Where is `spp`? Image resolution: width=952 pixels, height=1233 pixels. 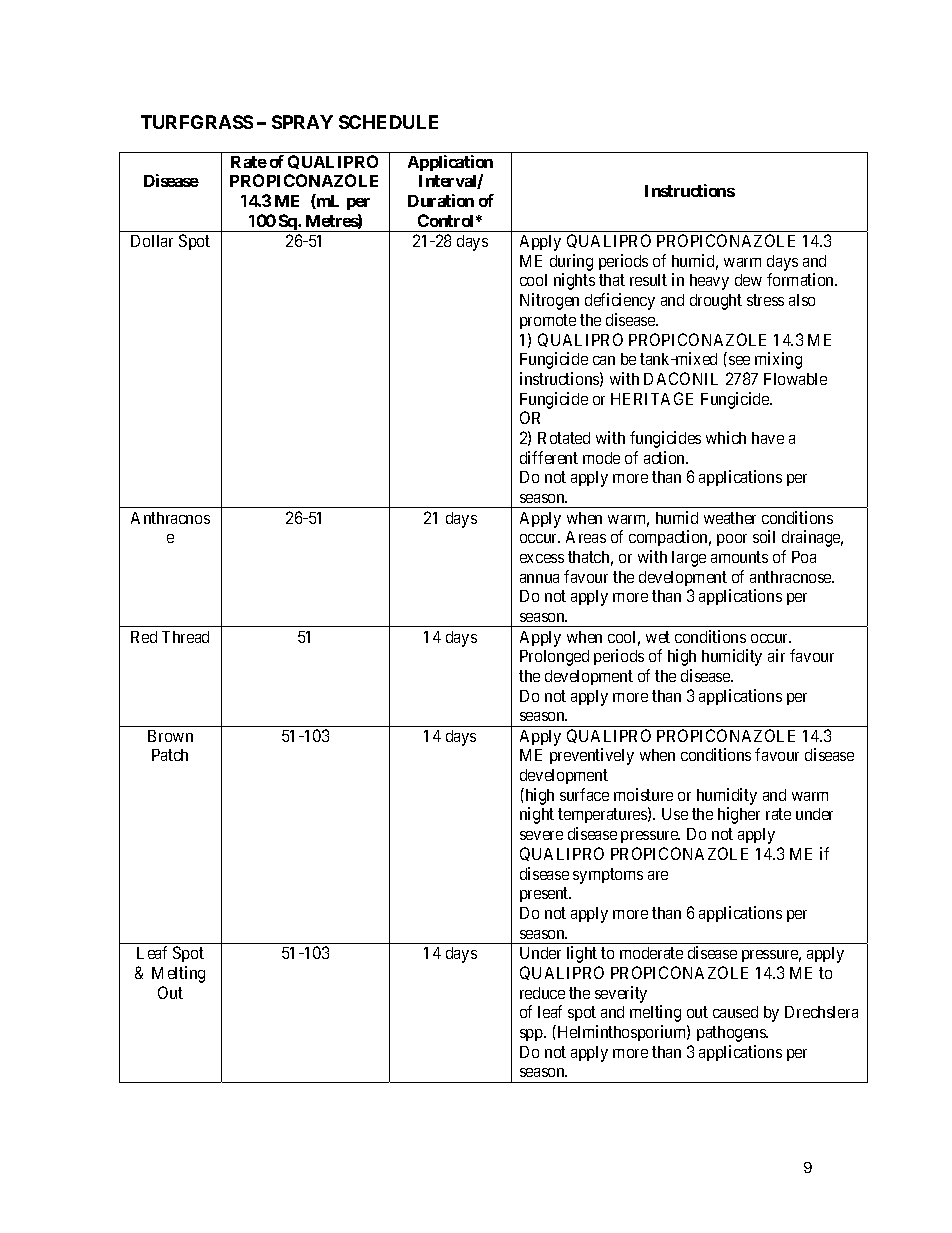
spp is located at coordinates (532, 1035).
